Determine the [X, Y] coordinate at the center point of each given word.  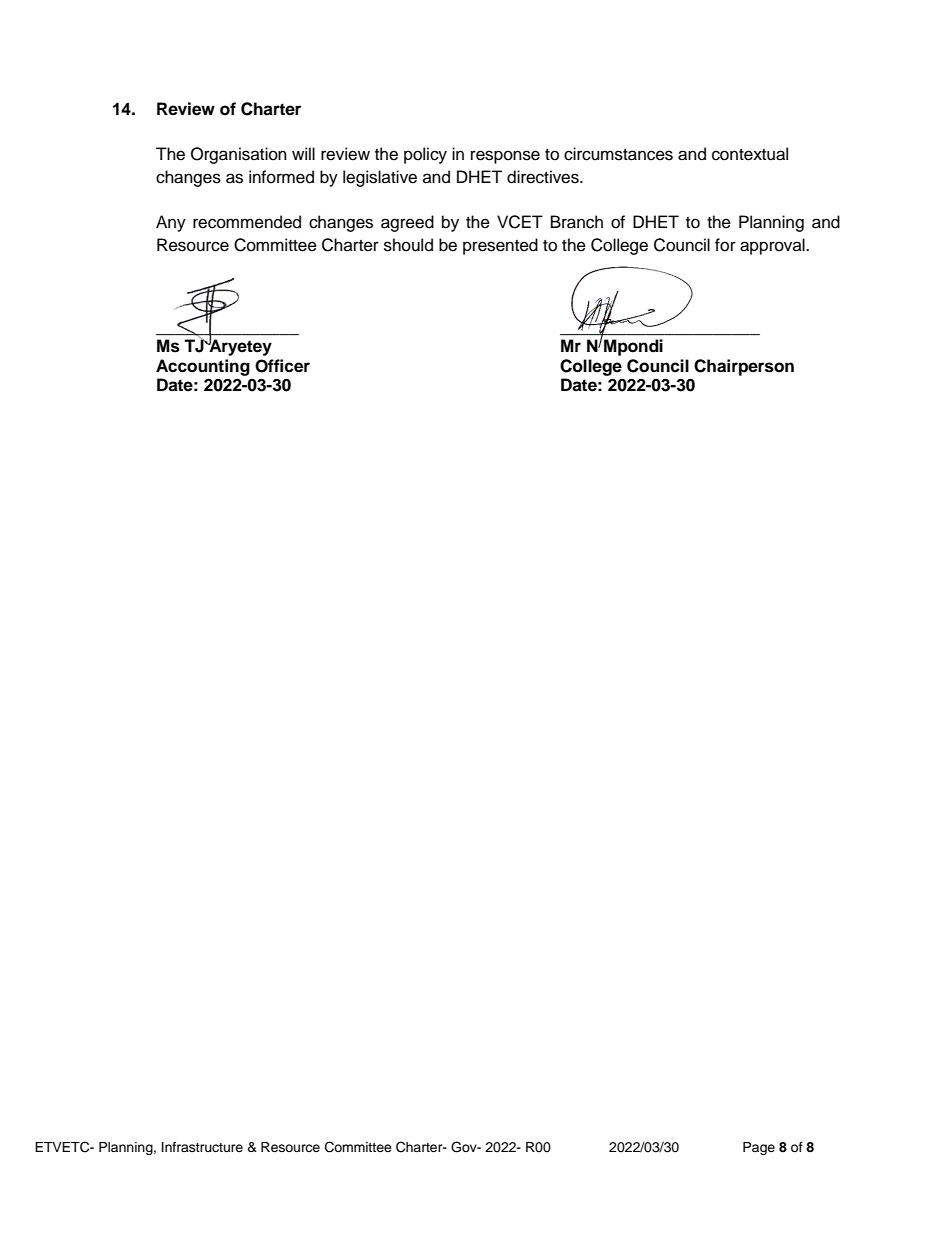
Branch [577, 222]
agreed [407, 223]
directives [544, 177]
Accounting [203, 367]
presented [500, 246]
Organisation [239, 155]
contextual [750, 154]
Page [759, 1148]
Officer [282, 366]
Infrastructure [202, 1147]
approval [773, 246]
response [505, 157]
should [408, 245]
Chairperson [744, 367]
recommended [247, 222]
